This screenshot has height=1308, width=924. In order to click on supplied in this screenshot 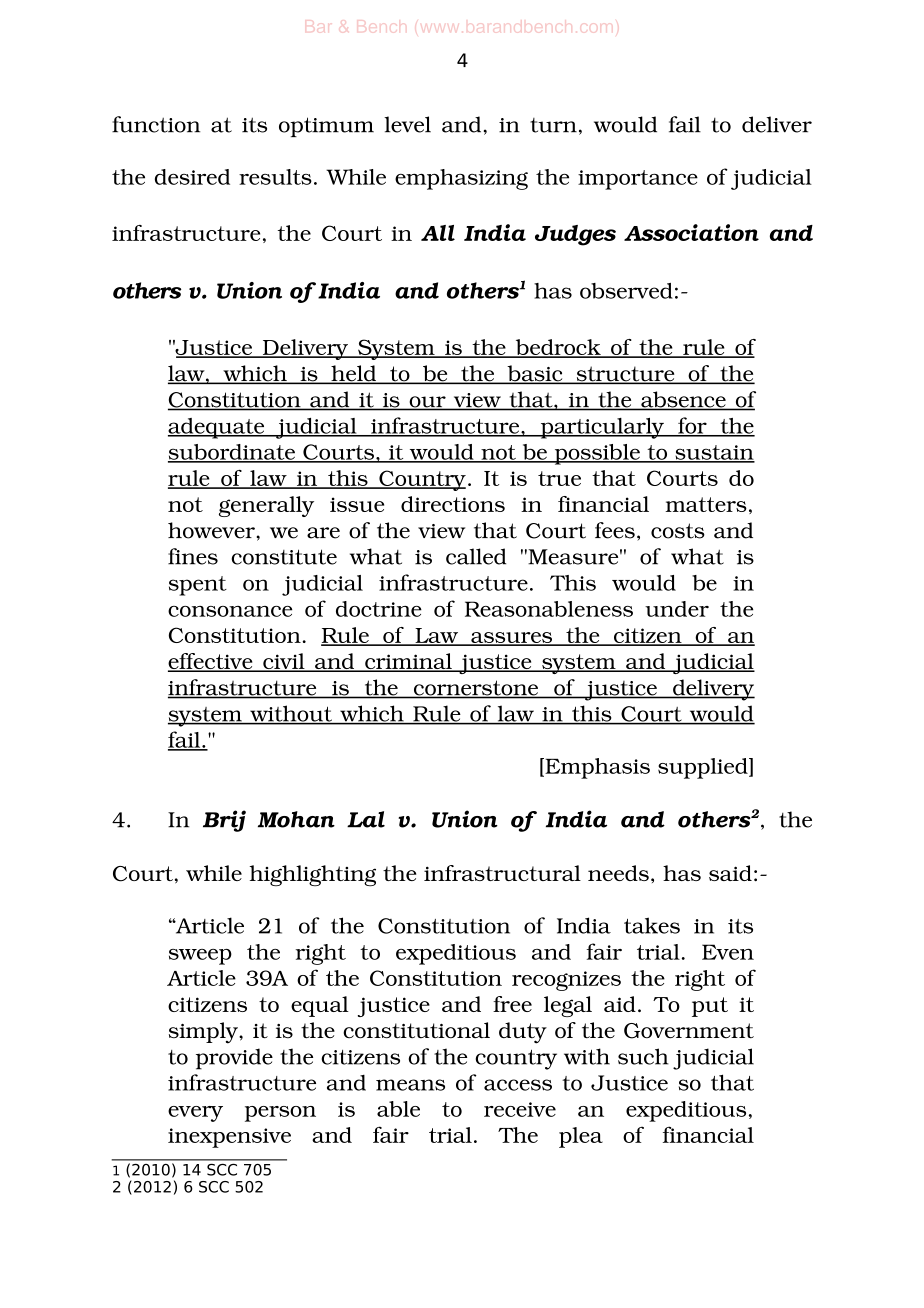, I will do `click(704, 768)`.
